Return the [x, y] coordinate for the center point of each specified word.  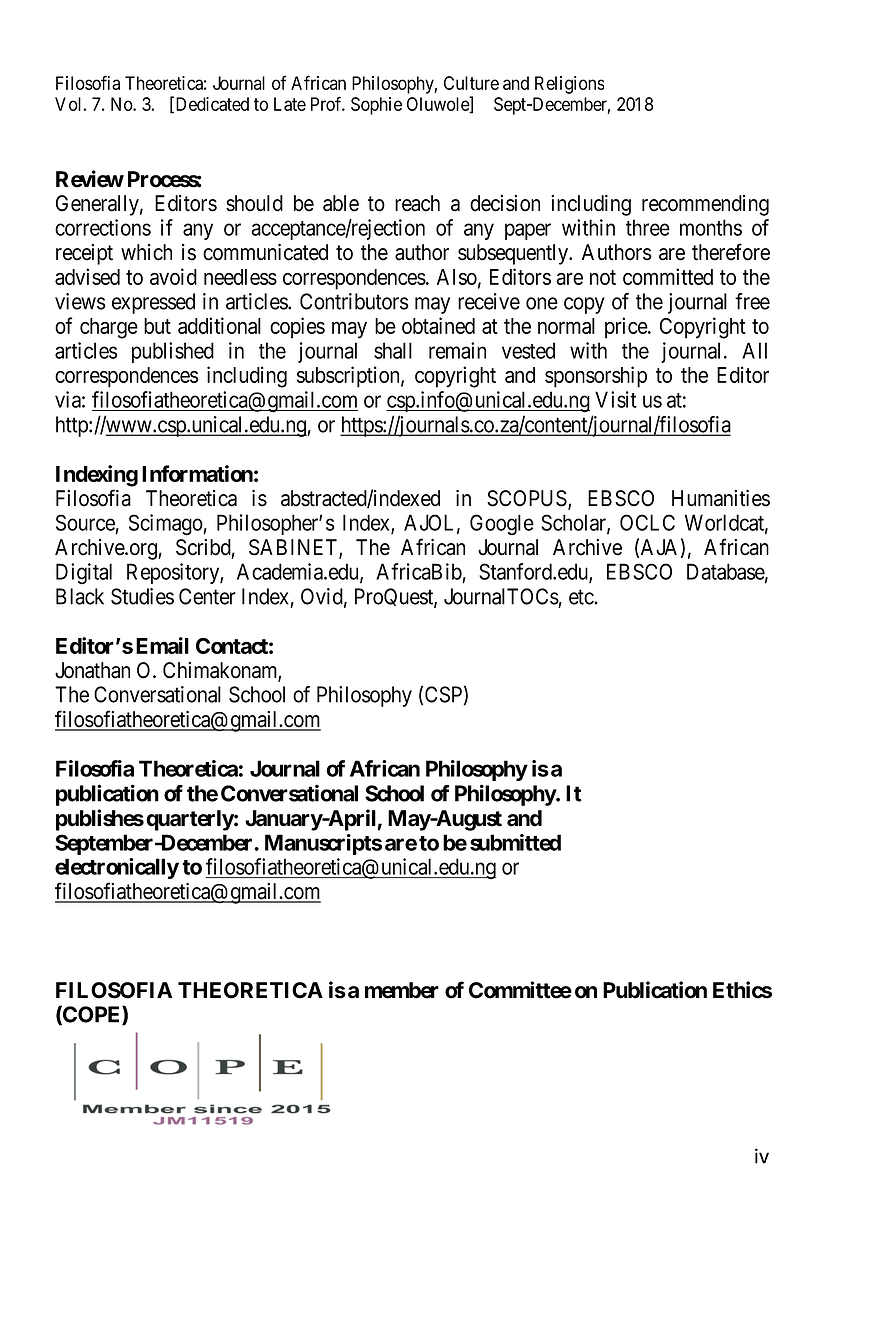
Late [290, 104]
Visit [616, 399]
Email [162, 645]
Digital [84, 573]
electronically [117, 868]
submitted [515, 842]
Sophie [376, 106]
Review [90, 179]
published [173, 352]
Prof [328, 103]
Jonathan [92, 670]
